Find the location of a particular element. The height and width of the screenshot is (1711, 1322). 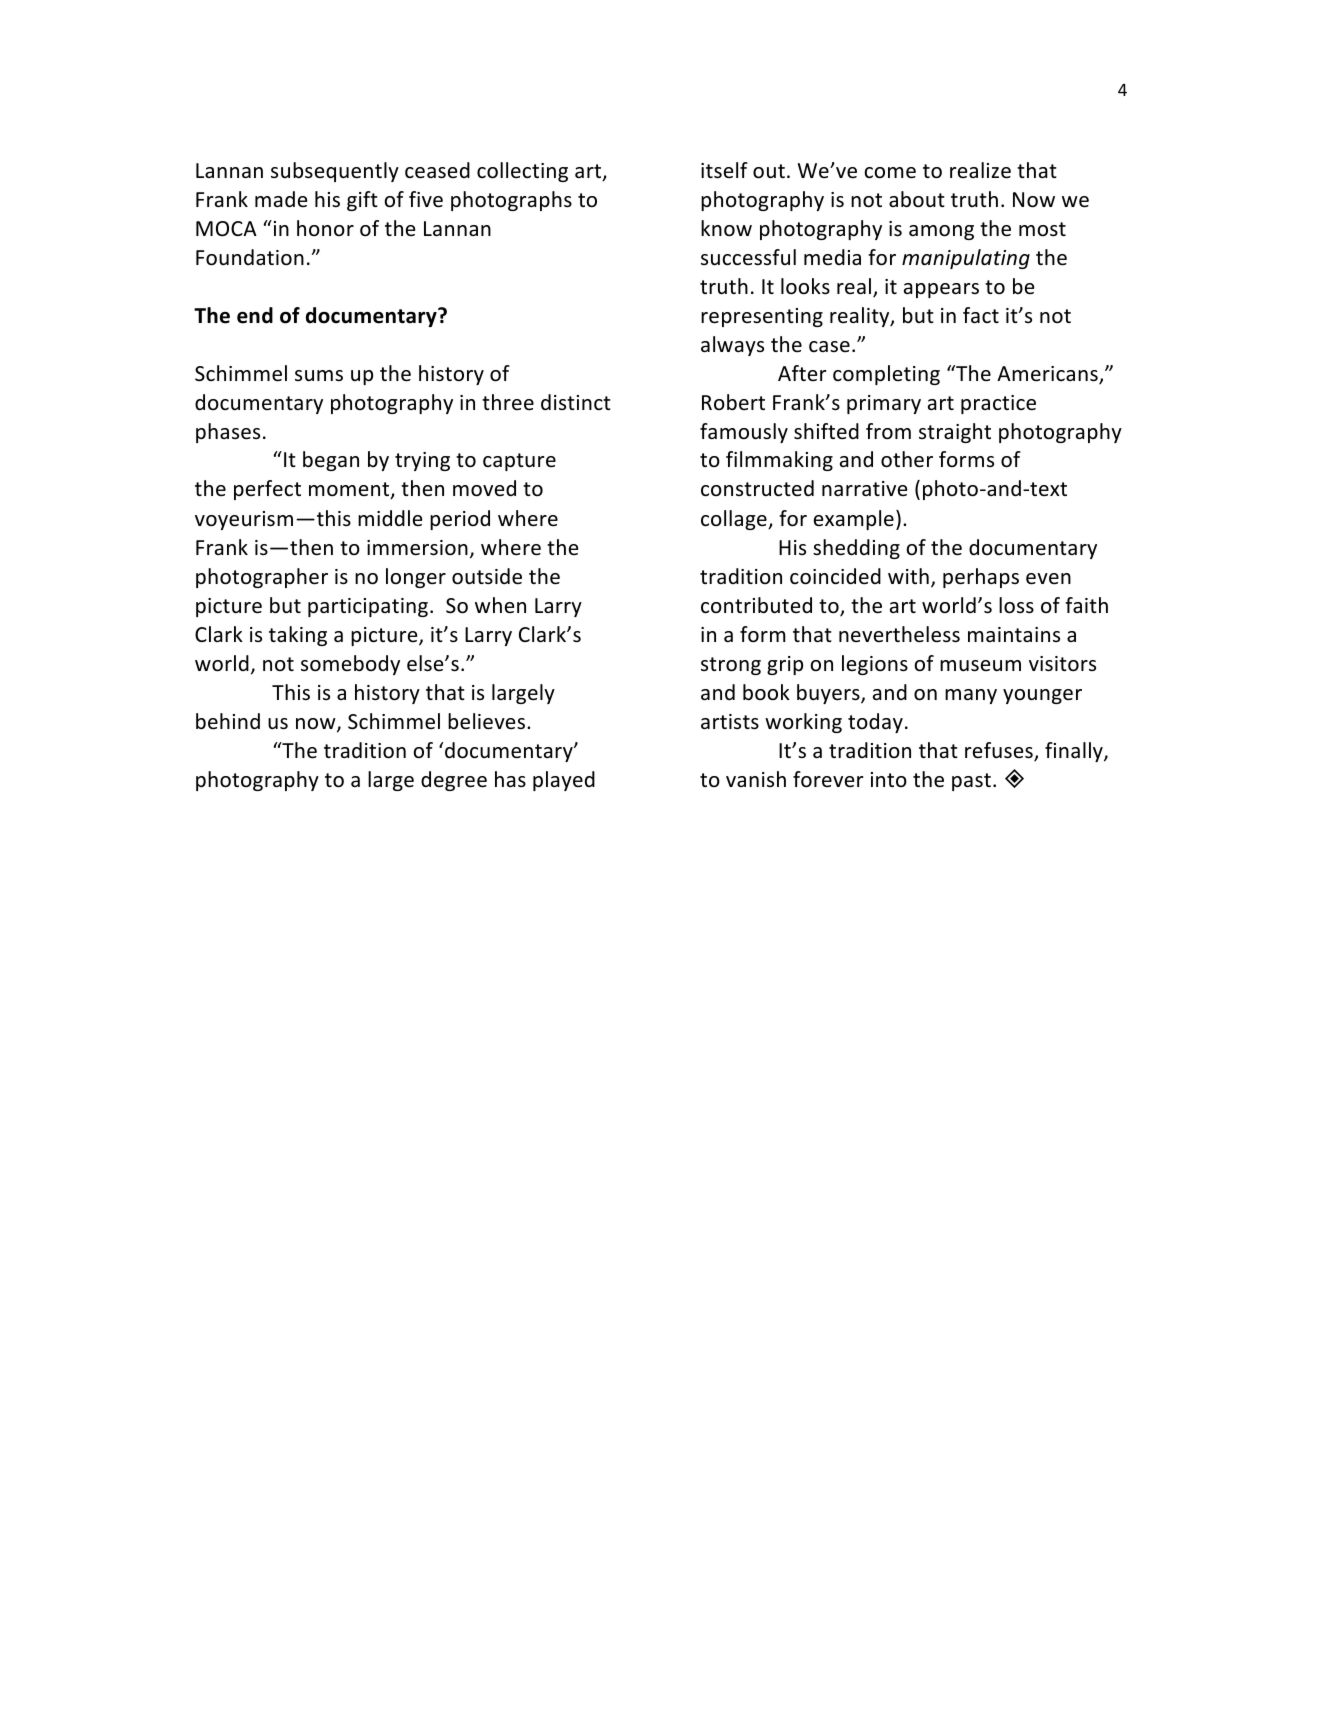

refuses is located at coordinates (1000, 751).
